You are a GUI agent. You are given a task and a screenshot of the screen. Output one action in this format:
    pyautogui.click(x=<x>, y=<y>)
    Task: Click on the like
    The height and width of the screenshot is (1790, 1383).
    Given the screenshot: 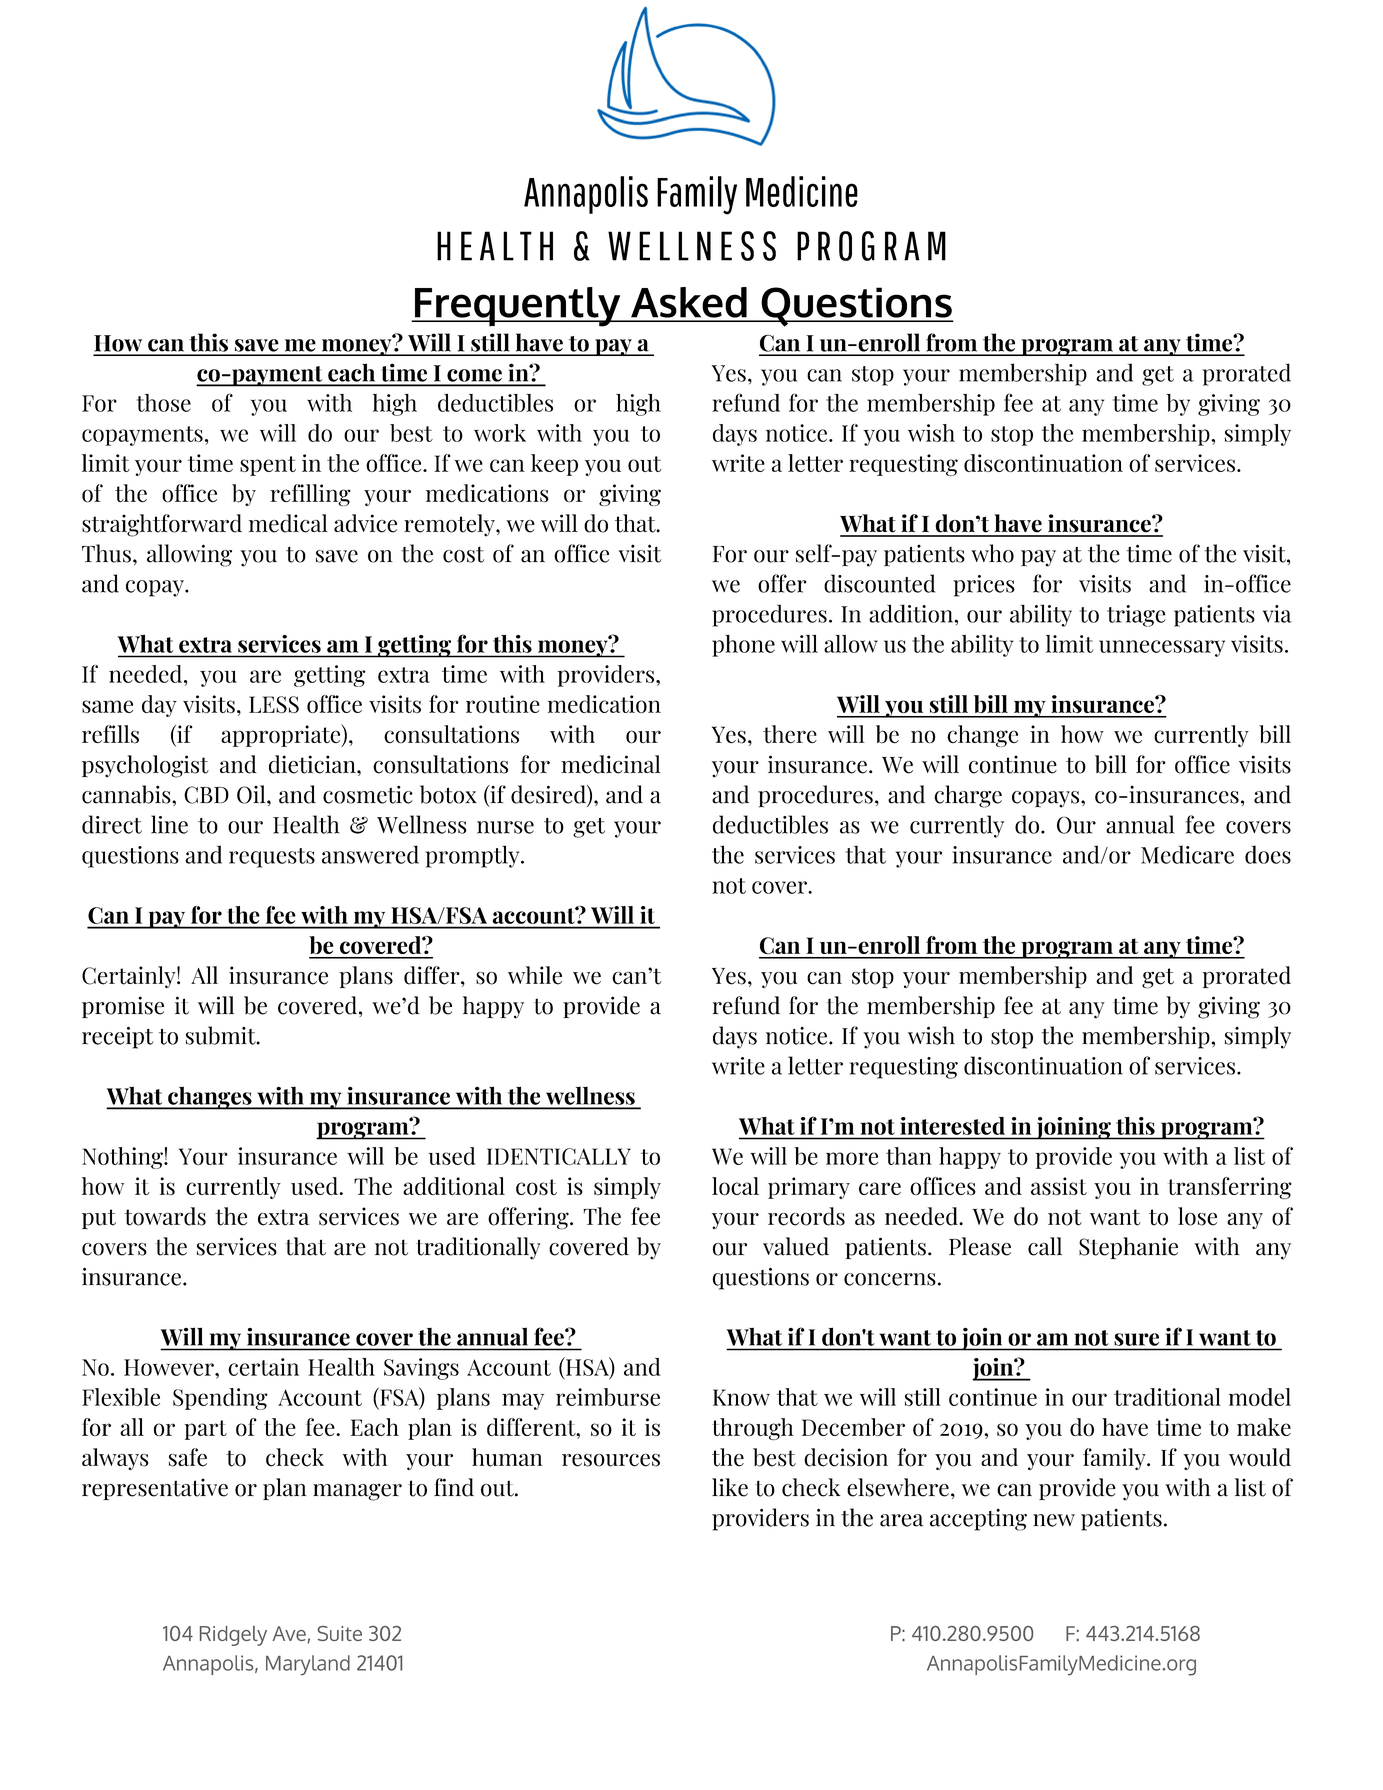 What is the action you would take?
    pyautogui.click(x=730, y=1487)
